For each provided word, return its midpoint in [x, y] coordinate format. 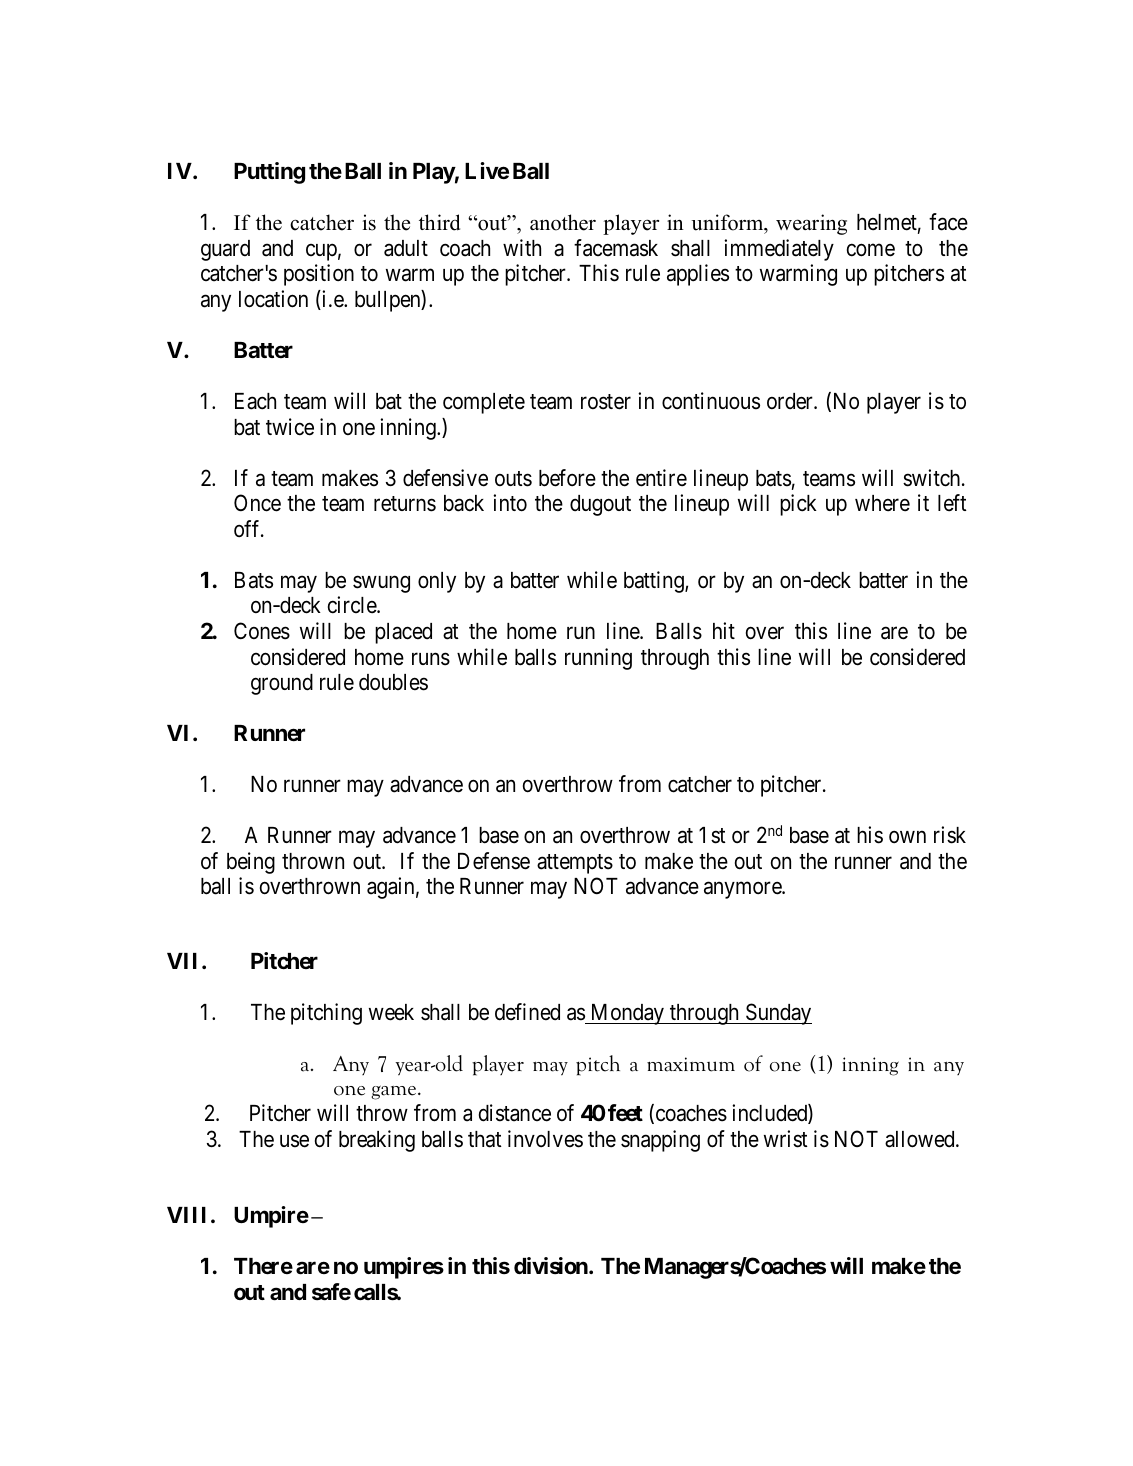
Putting [269, 173]
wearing [811, 224]
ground [282, 684]
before [567, 478]
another [563, 222]
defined [527, 1012]
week [391, 1012]
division [551, 1266]
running [598, 659]
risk [950, 835]
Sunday [777, 1014]
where [882, 503]
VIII [186, 1215]
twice [290, 427]
